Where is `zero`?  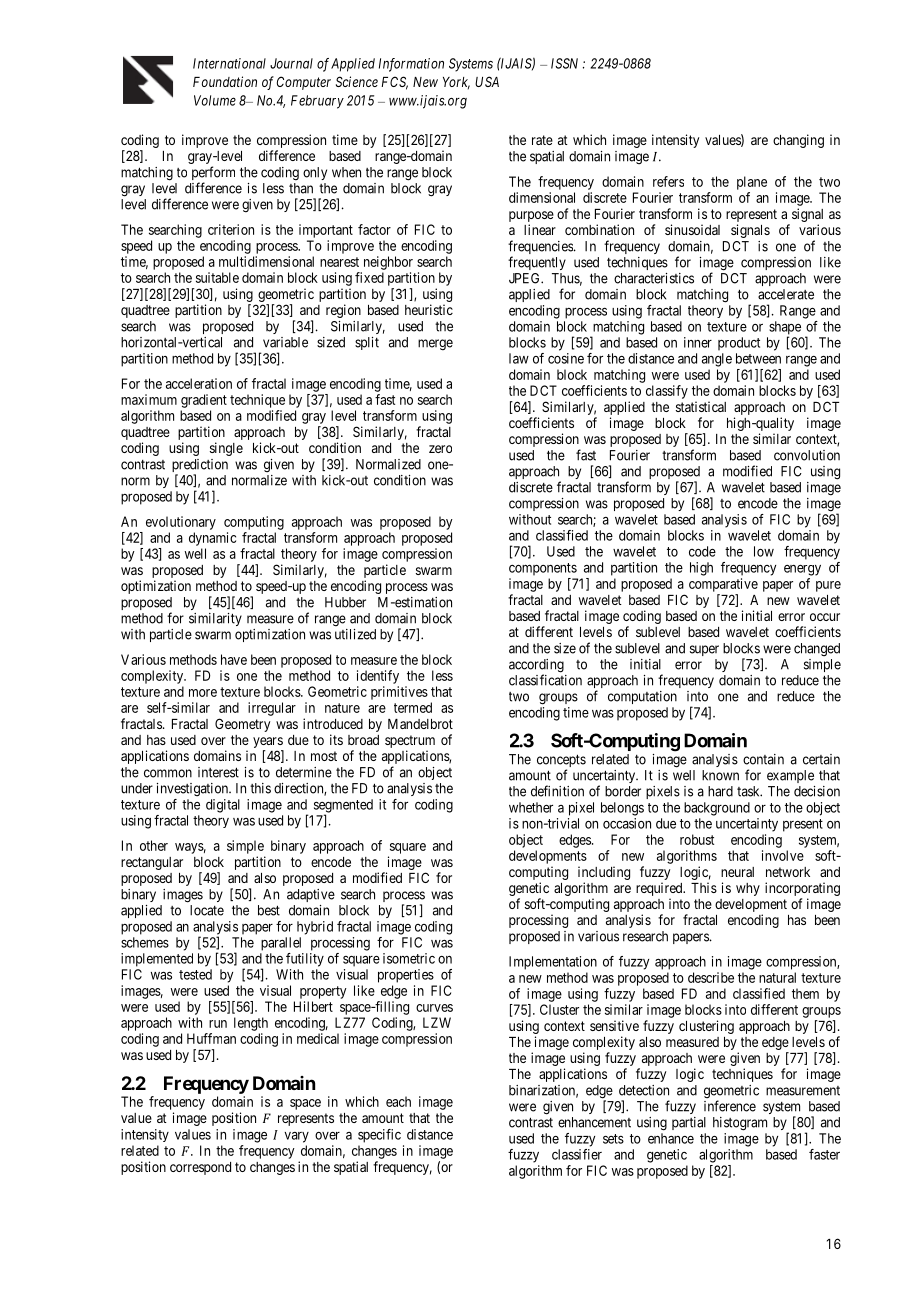
zero is located at coordinates (440, 449).
